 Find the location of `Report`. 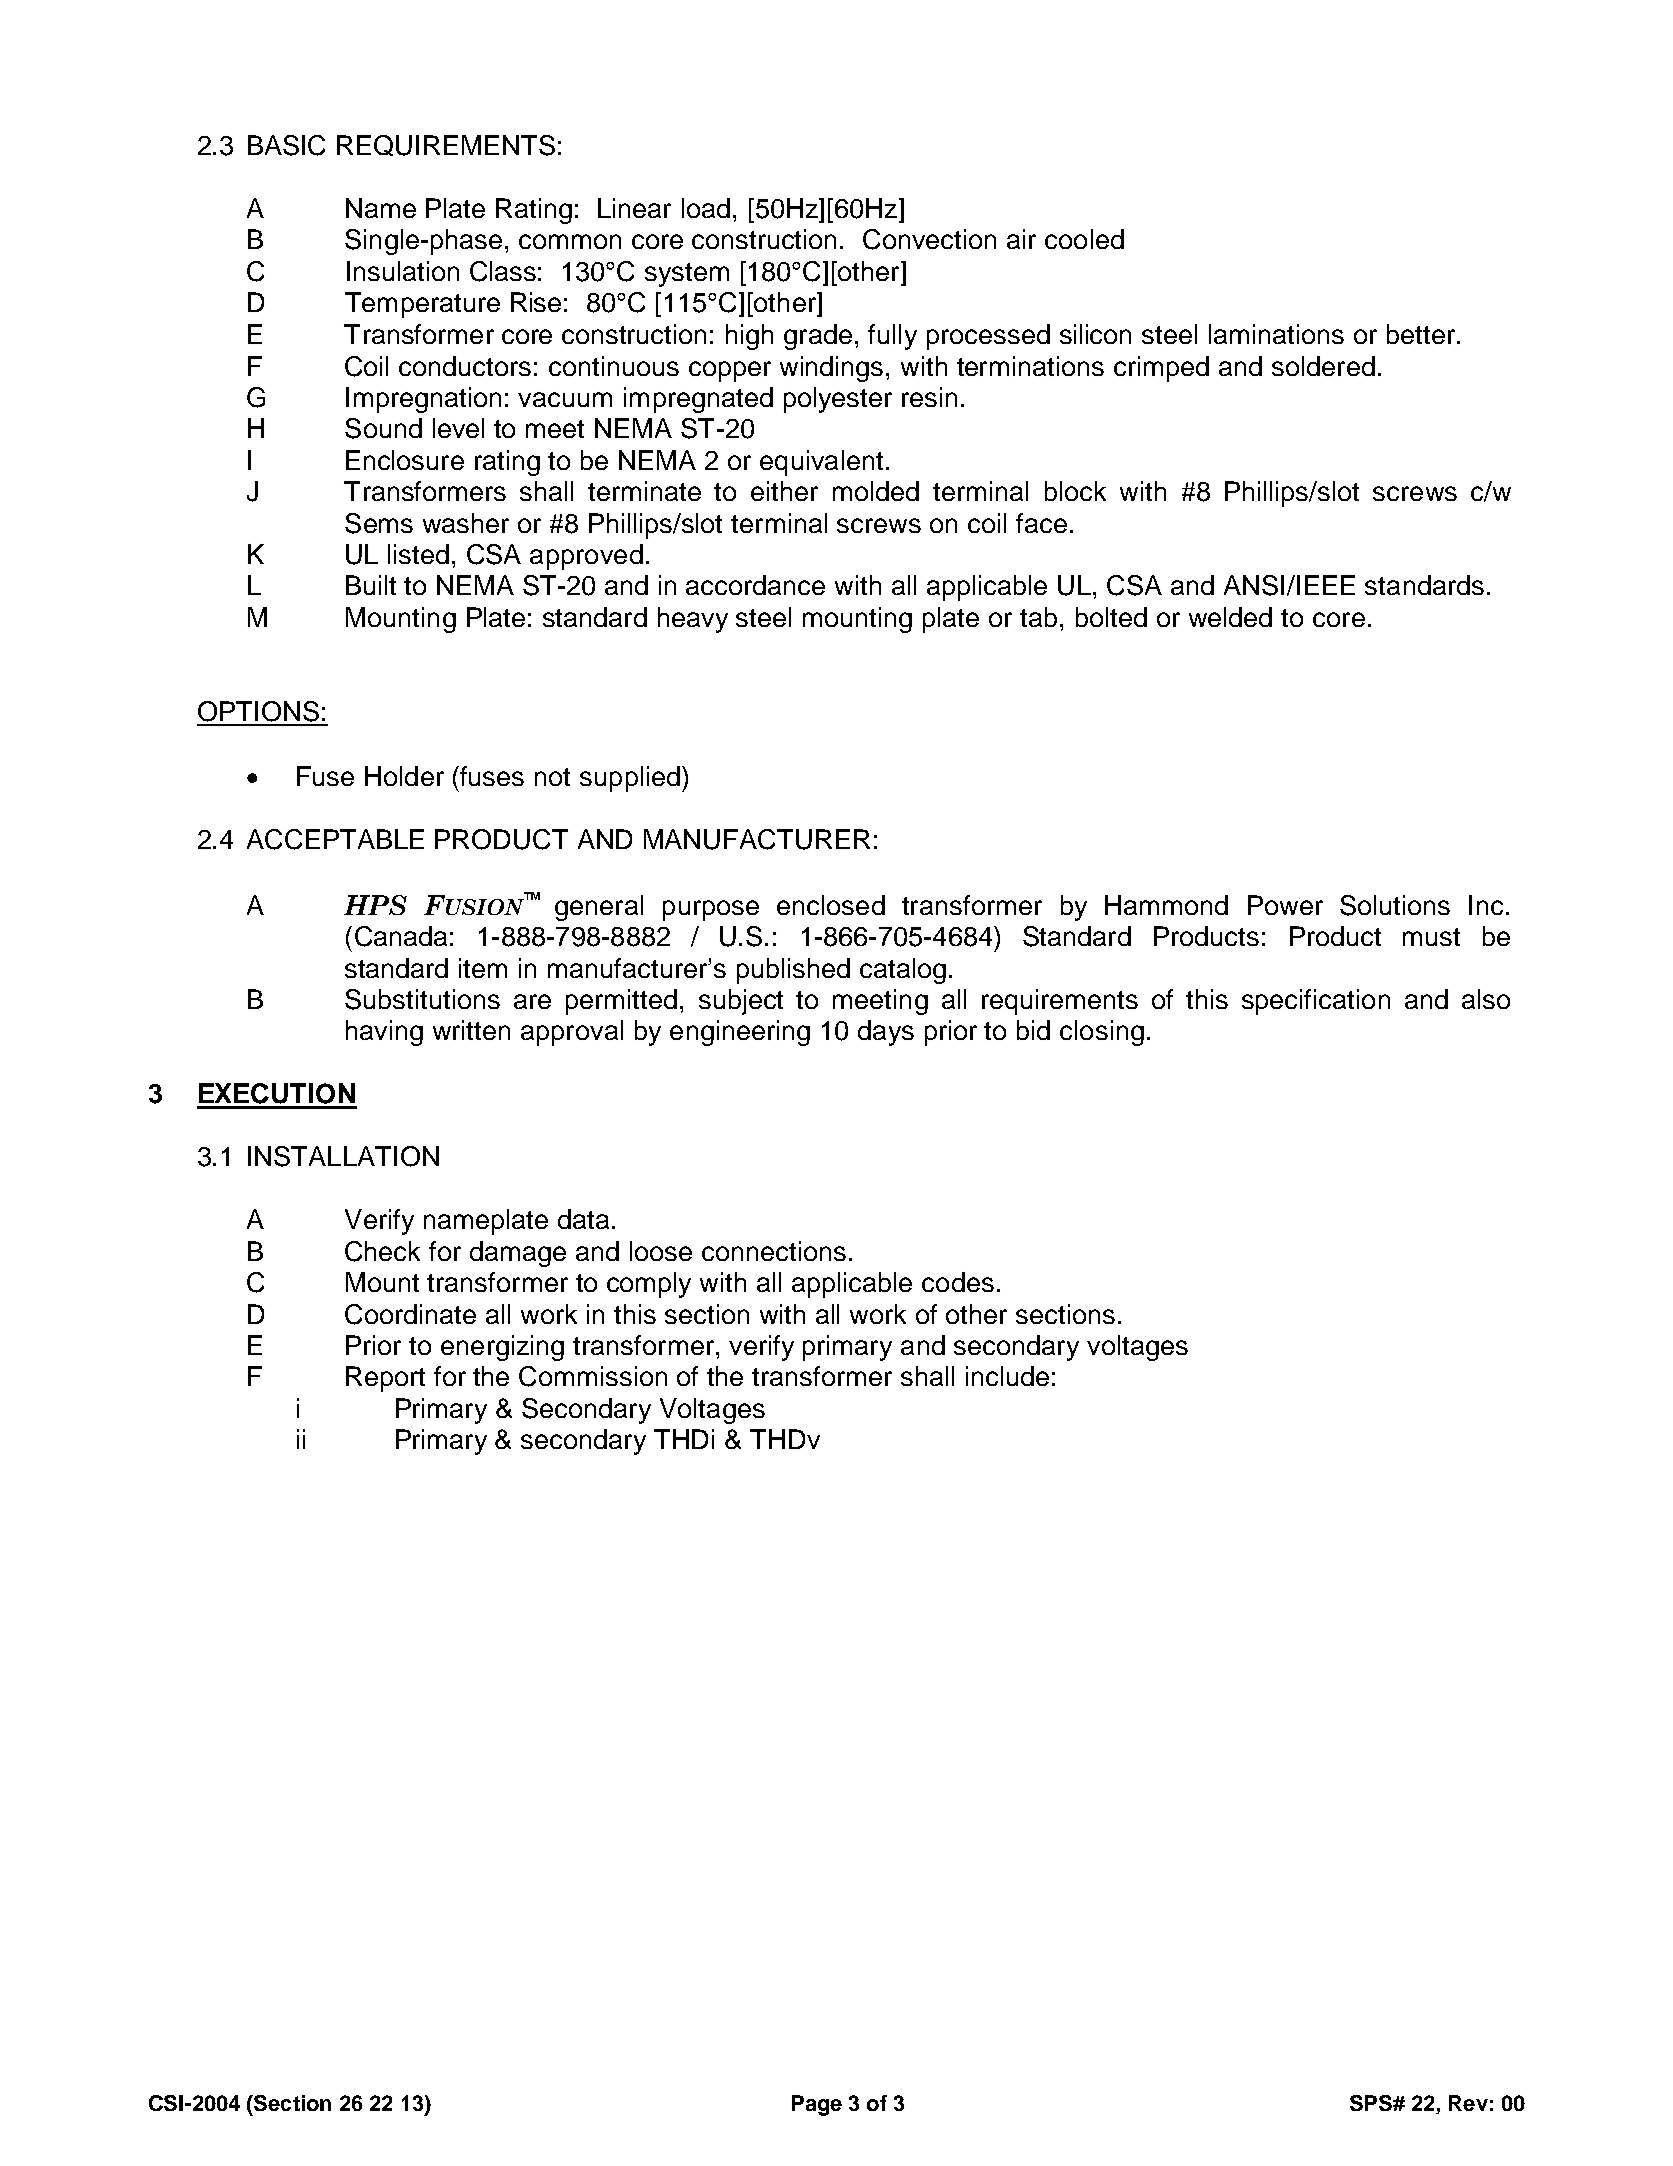

Report is located at coordinates (385, 1379).
